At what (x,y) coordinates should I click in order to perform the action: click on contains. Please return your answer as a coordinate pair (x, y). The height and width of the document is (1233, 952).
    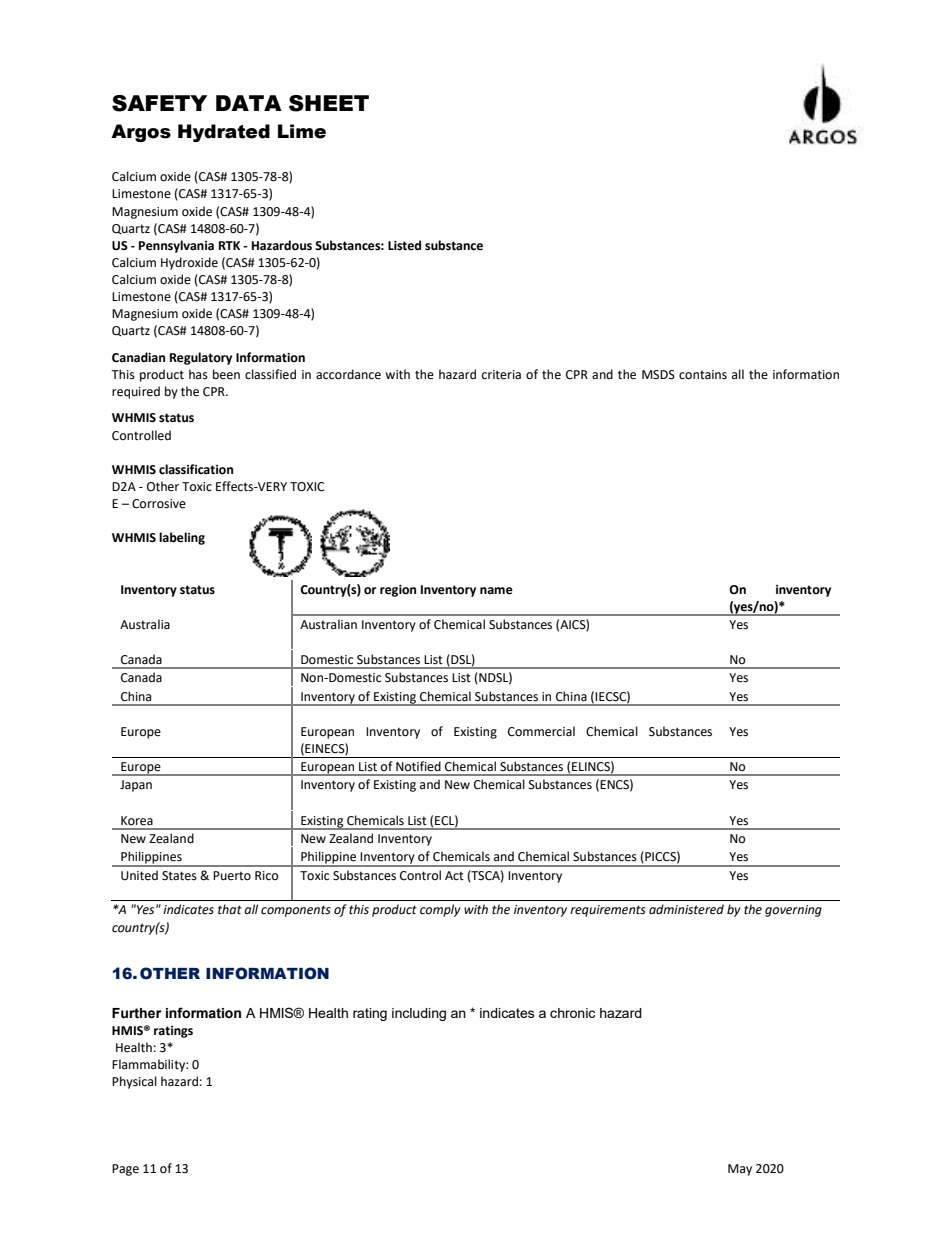
    Looking at the image, I should click on (703, 375).
